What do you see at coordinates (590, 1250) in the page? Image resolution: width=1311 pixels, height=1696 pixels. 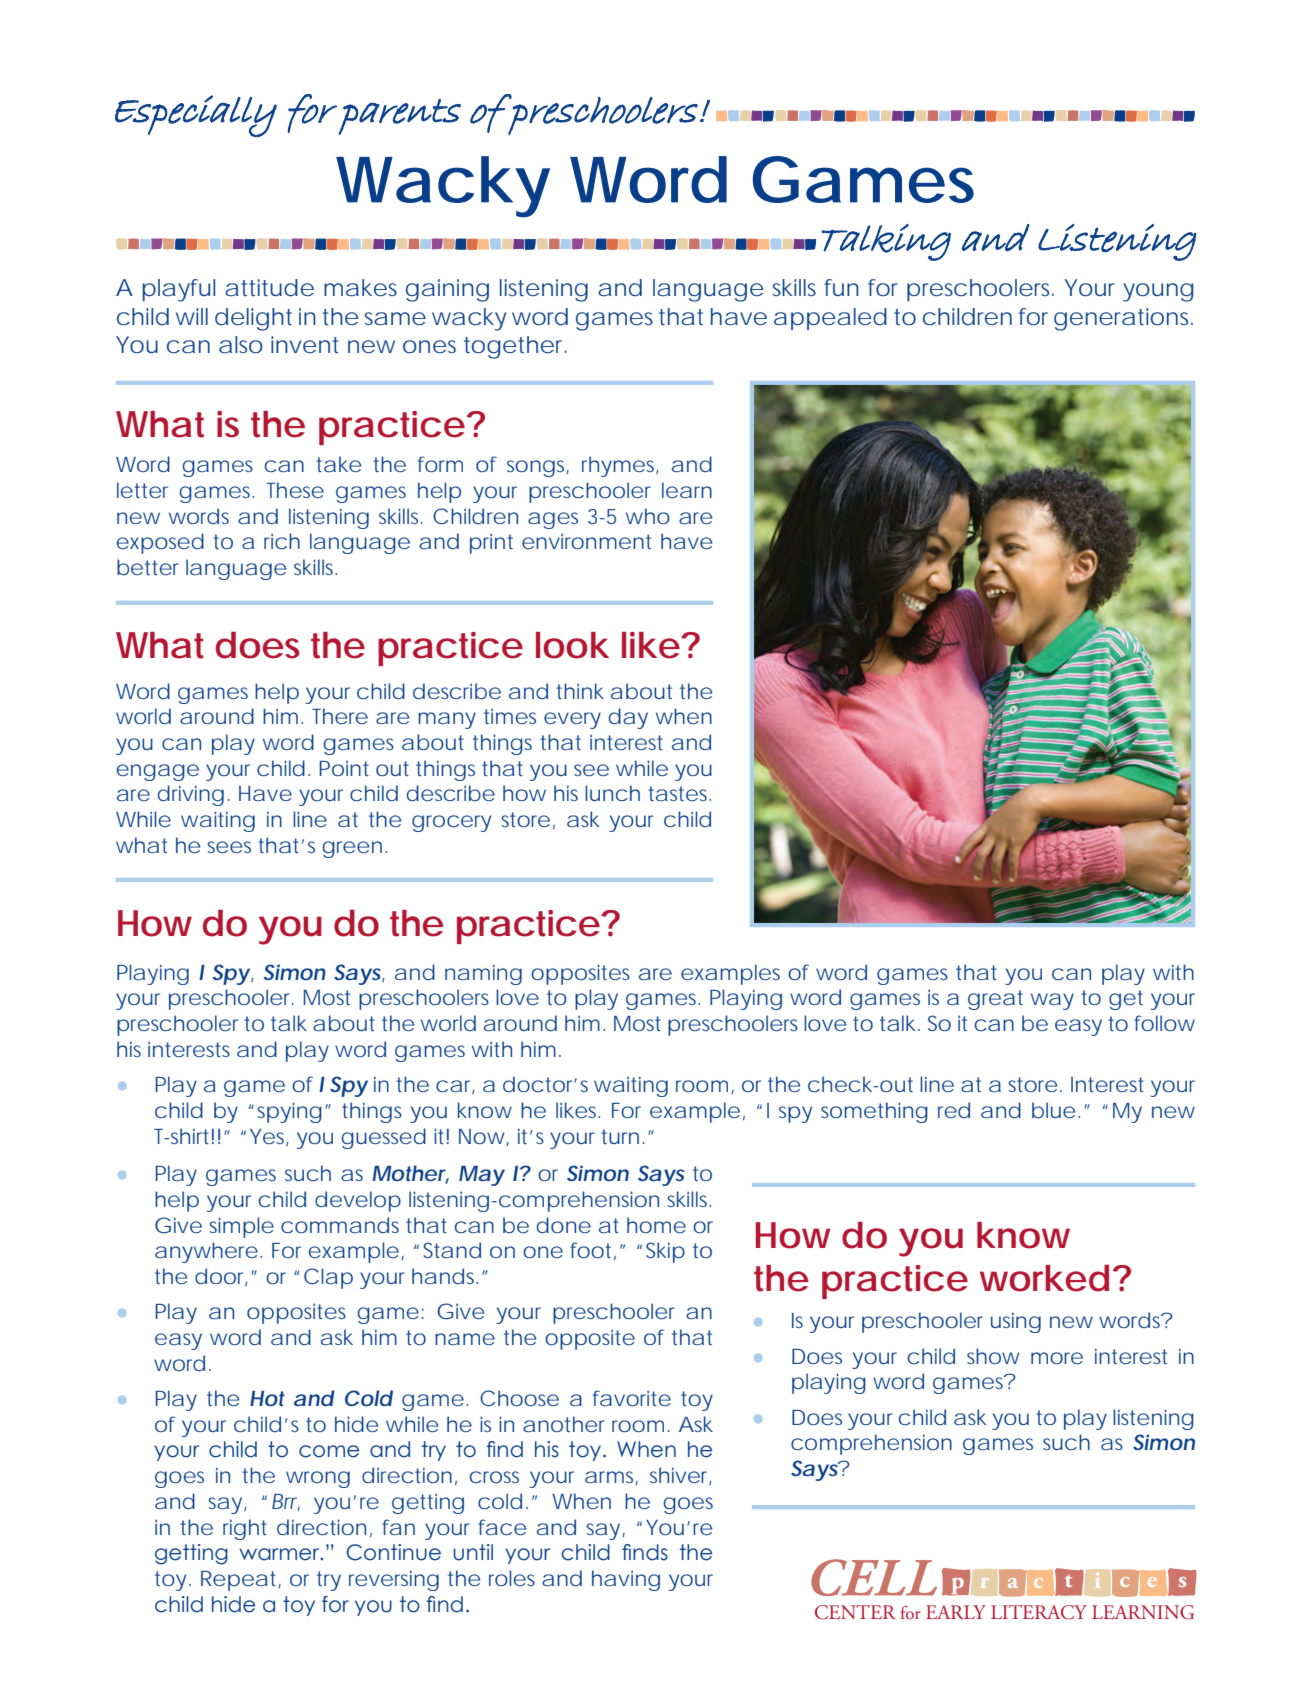 I see `foot` at bounding box center [590, 1250].
